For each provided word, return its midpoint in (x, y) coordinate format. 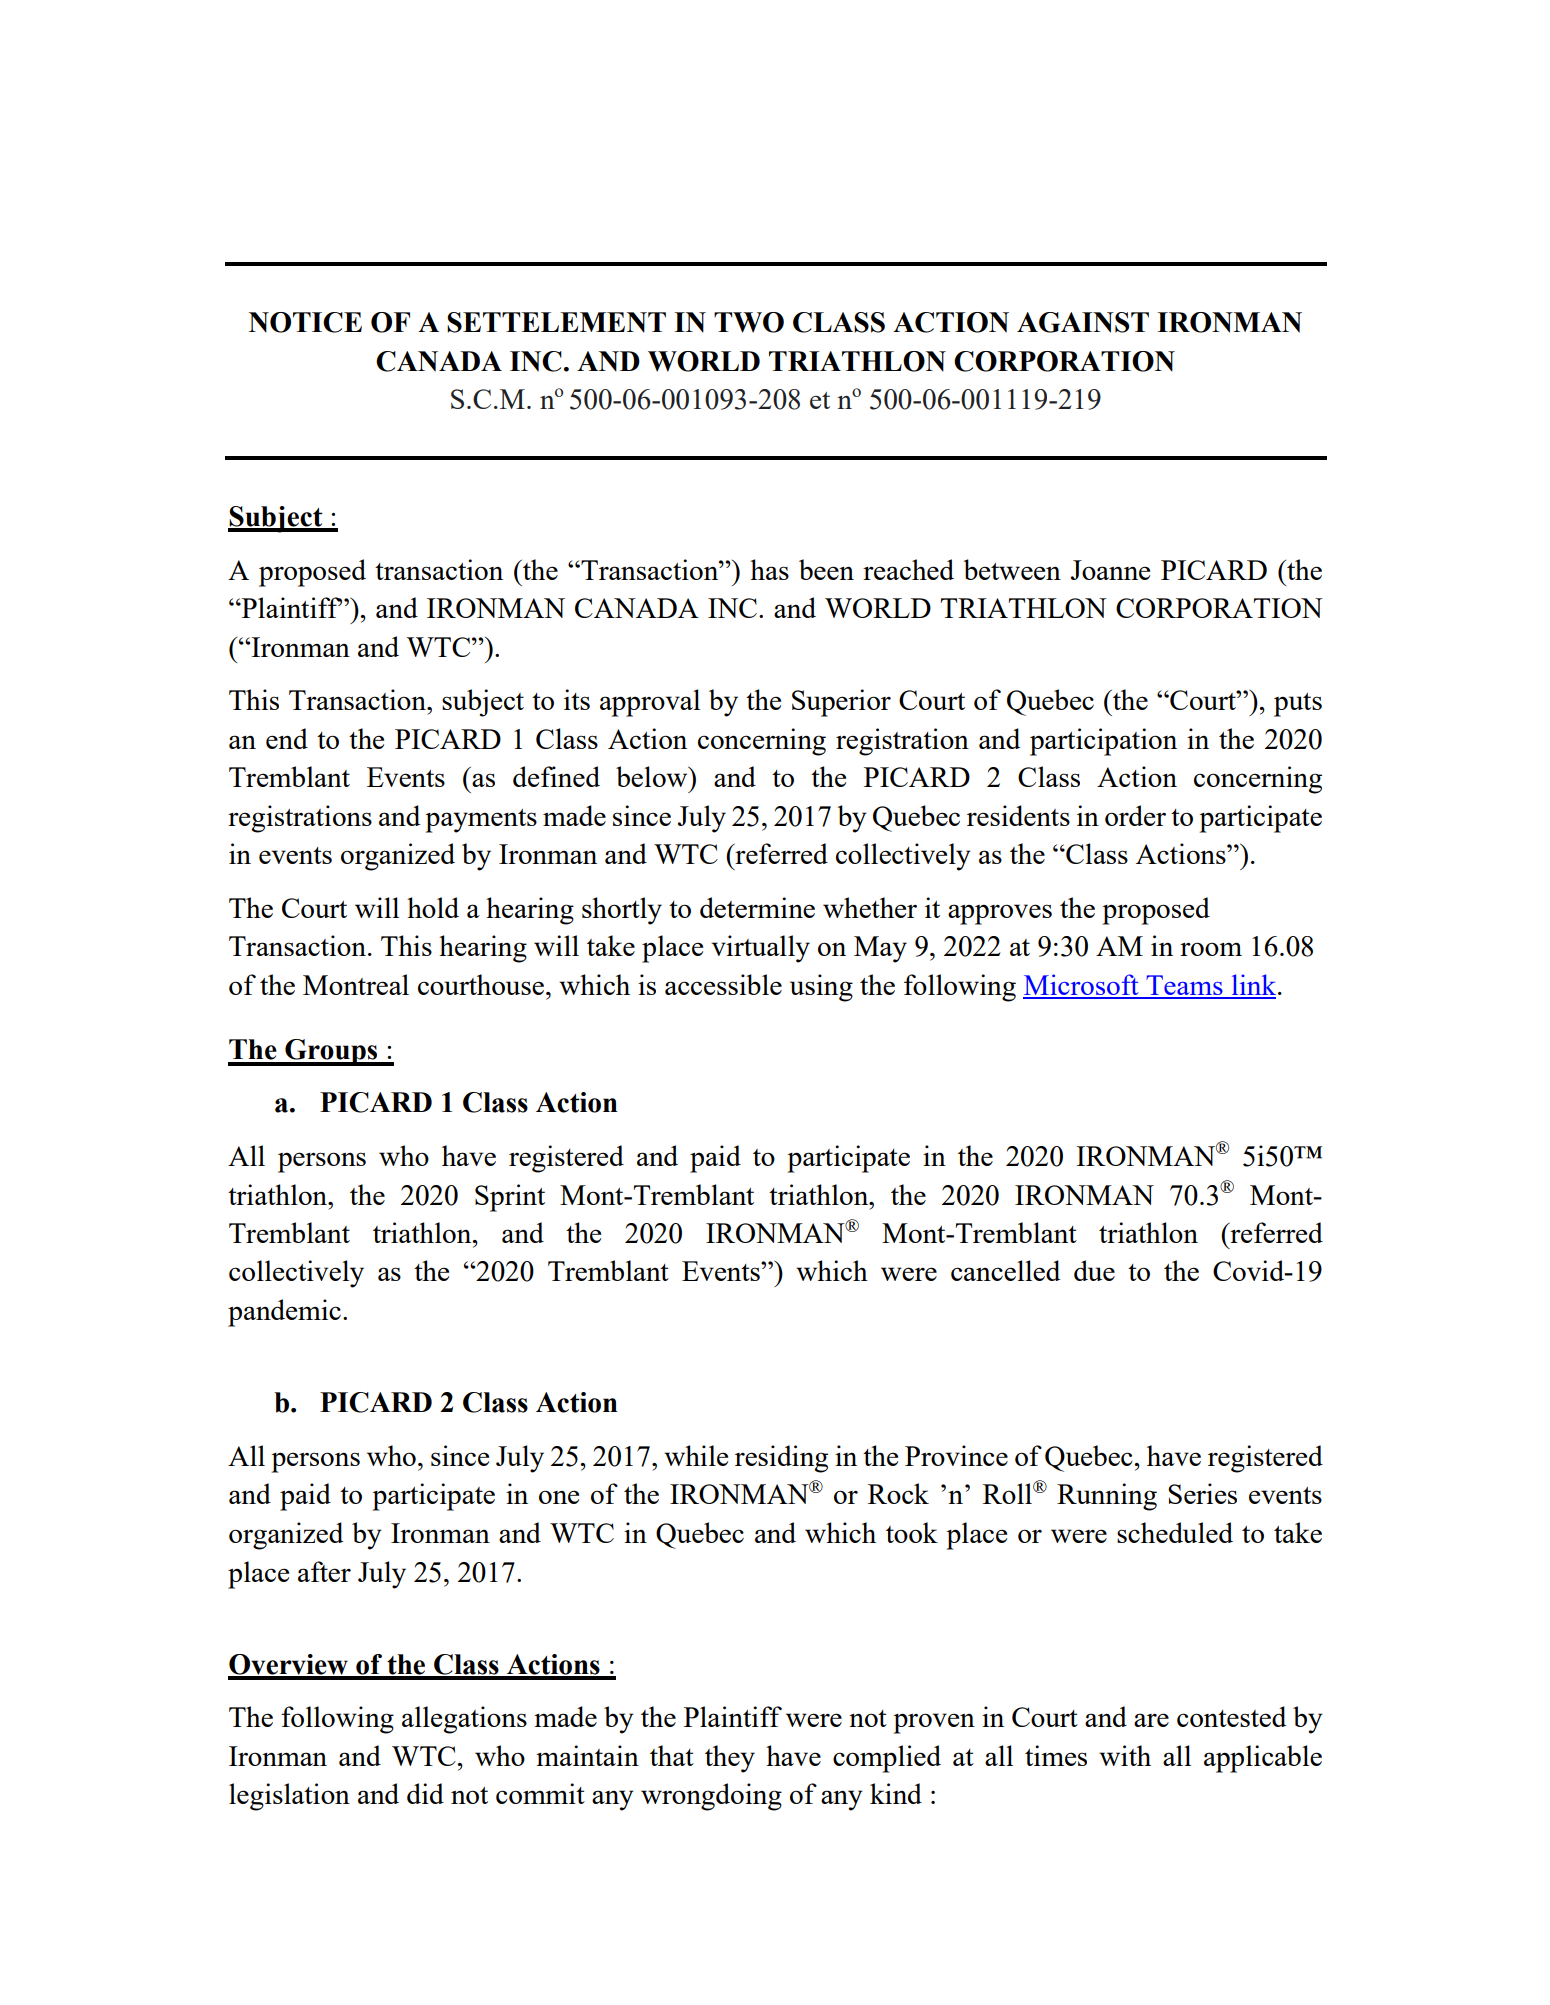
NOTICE (305, 322)
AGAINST (1083, 322)
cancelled (1005, 1270)
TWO (749, 322)
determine (757, 907)
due (1094, 1270)
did (425, 1793)
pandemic (284, 1313)
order (1135, 815)
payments (481, 821)
